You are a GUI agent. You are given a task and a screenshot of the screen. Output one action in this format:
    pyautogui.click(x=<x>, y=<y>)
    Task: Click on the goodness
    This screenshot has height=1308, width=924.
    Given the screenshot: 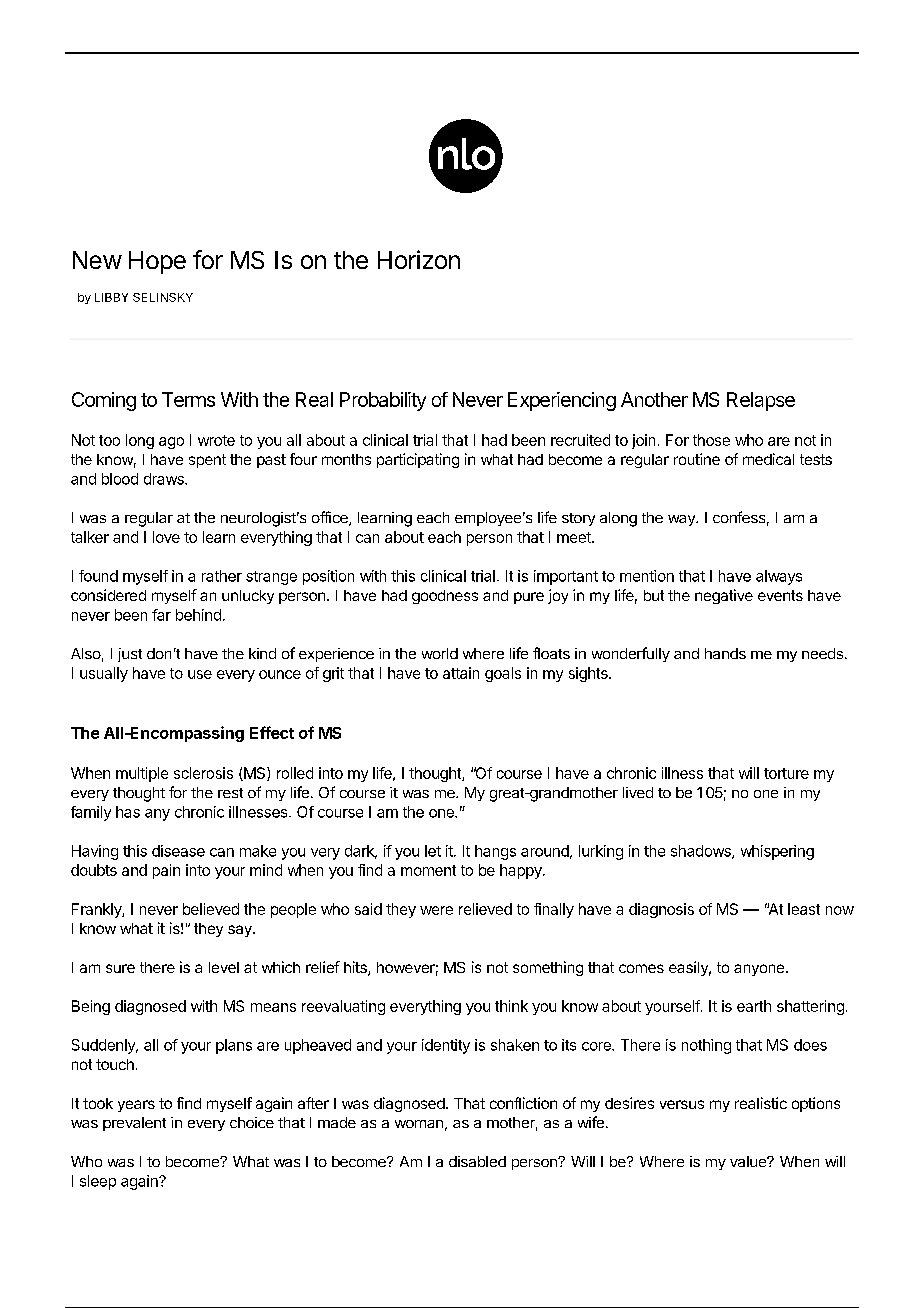 What is the action you would take?
    pyautogui.click(x=445, y=597)
